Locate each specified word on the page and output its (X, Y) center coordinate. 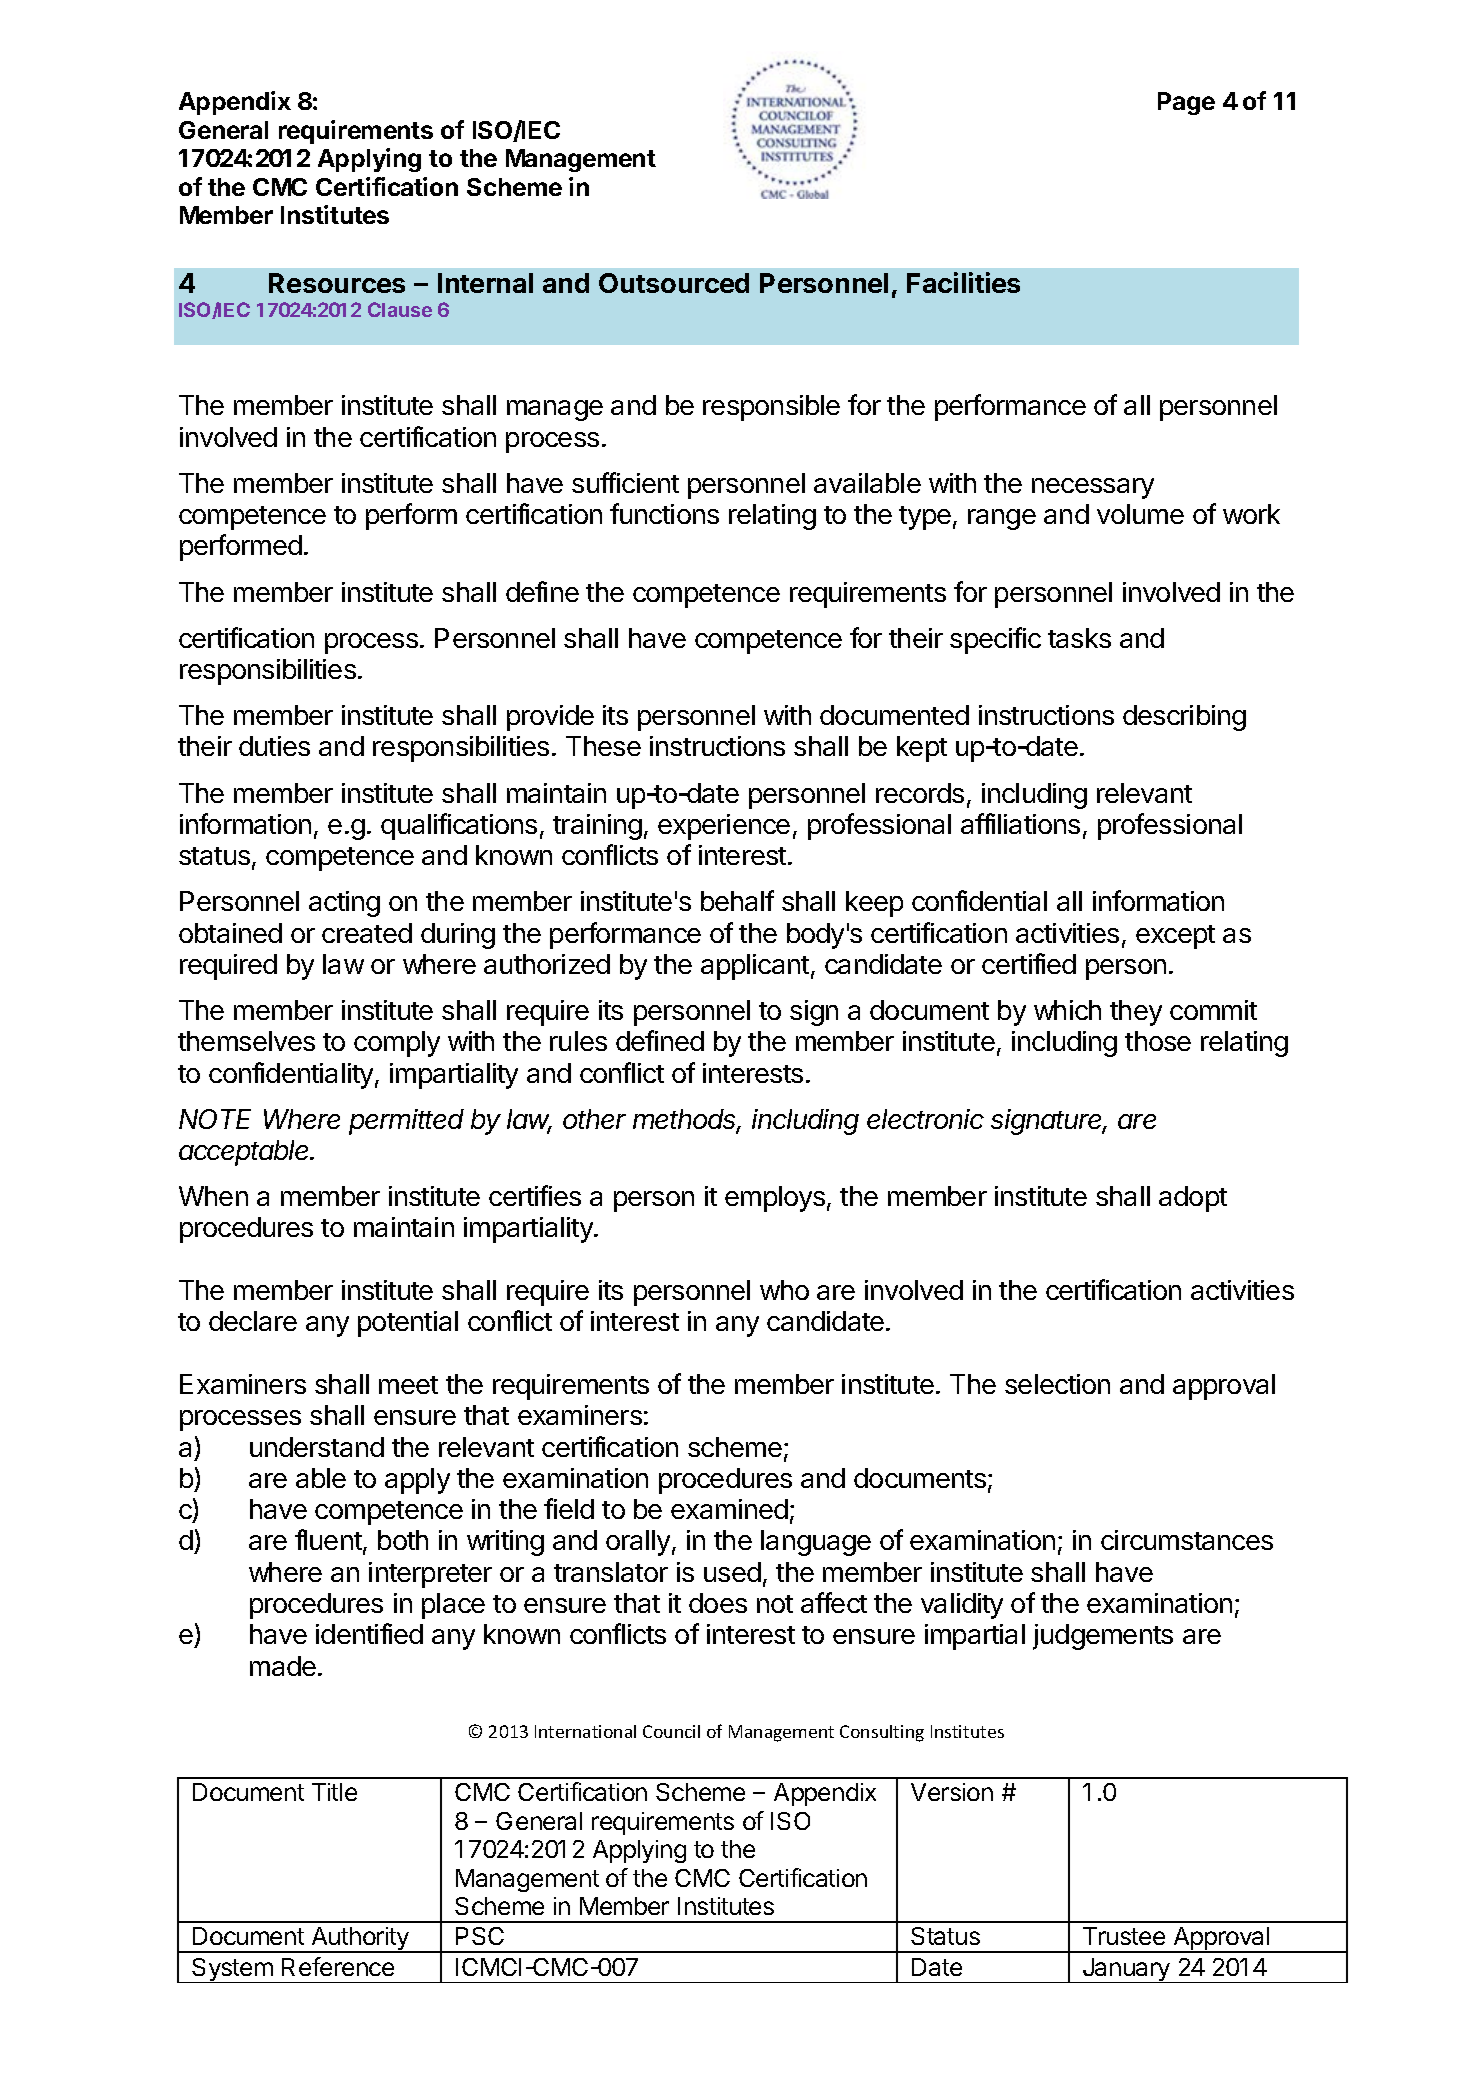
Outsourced (674, 283)
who (784, 1290)
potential (408, 1324)
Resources (337, 283)
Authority (360, 1940)
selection (1057, 1384)
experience (724, 827)
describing (1184, 718)
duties (274, 746)
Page (1186, 103)
